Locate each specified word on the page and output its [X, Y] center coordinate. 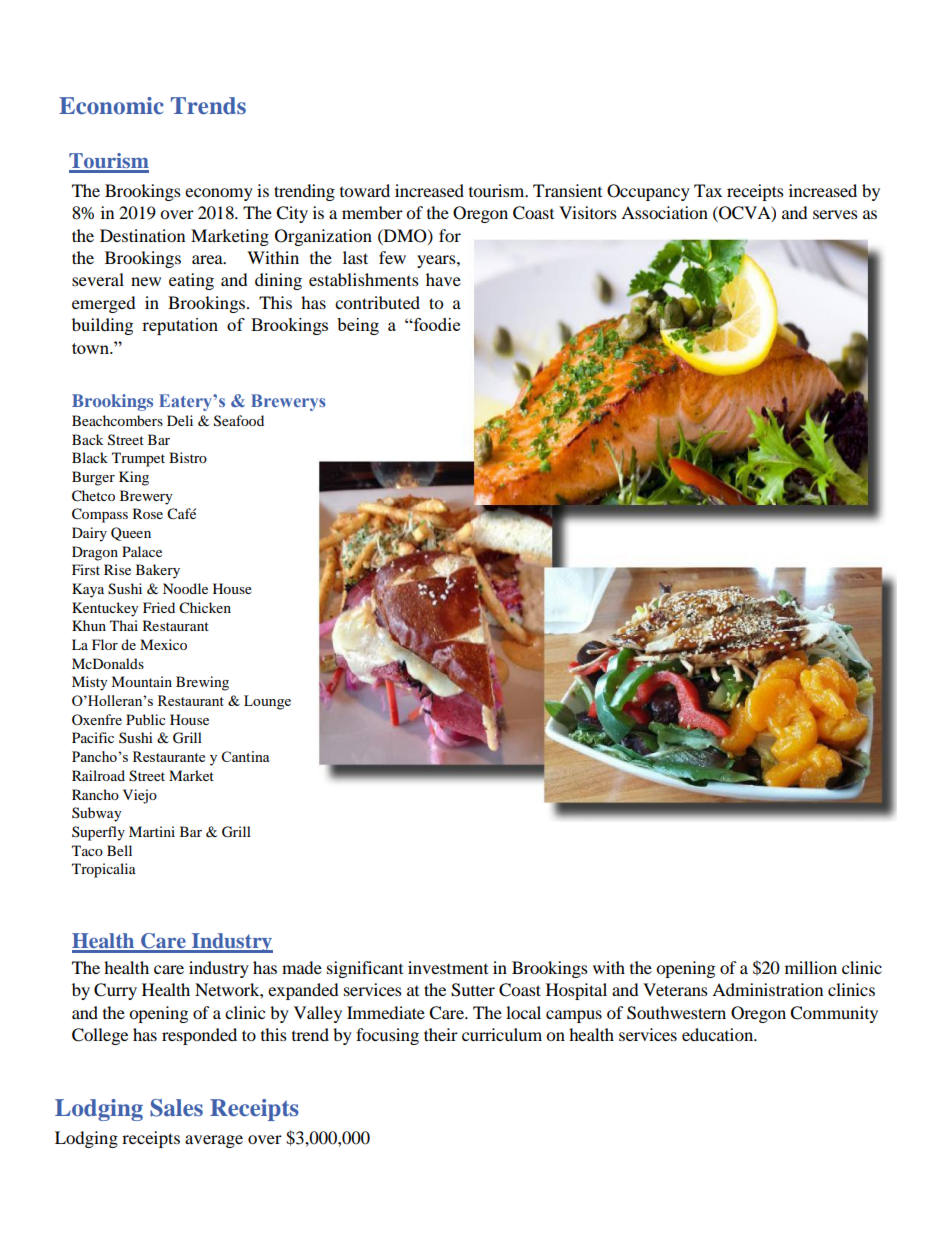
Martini [152, 831]
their [441, 1034]
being [358, 326]
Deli [180, 420]
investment [448, 967]
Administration [767, 989]
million [811, 967]
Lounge [267, 702]
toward [365, 190]
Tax [708, 190]
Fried [159, 607]
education [719, 1034]
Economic [111, 106]
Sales [176, 1108]
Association [664, 212]
